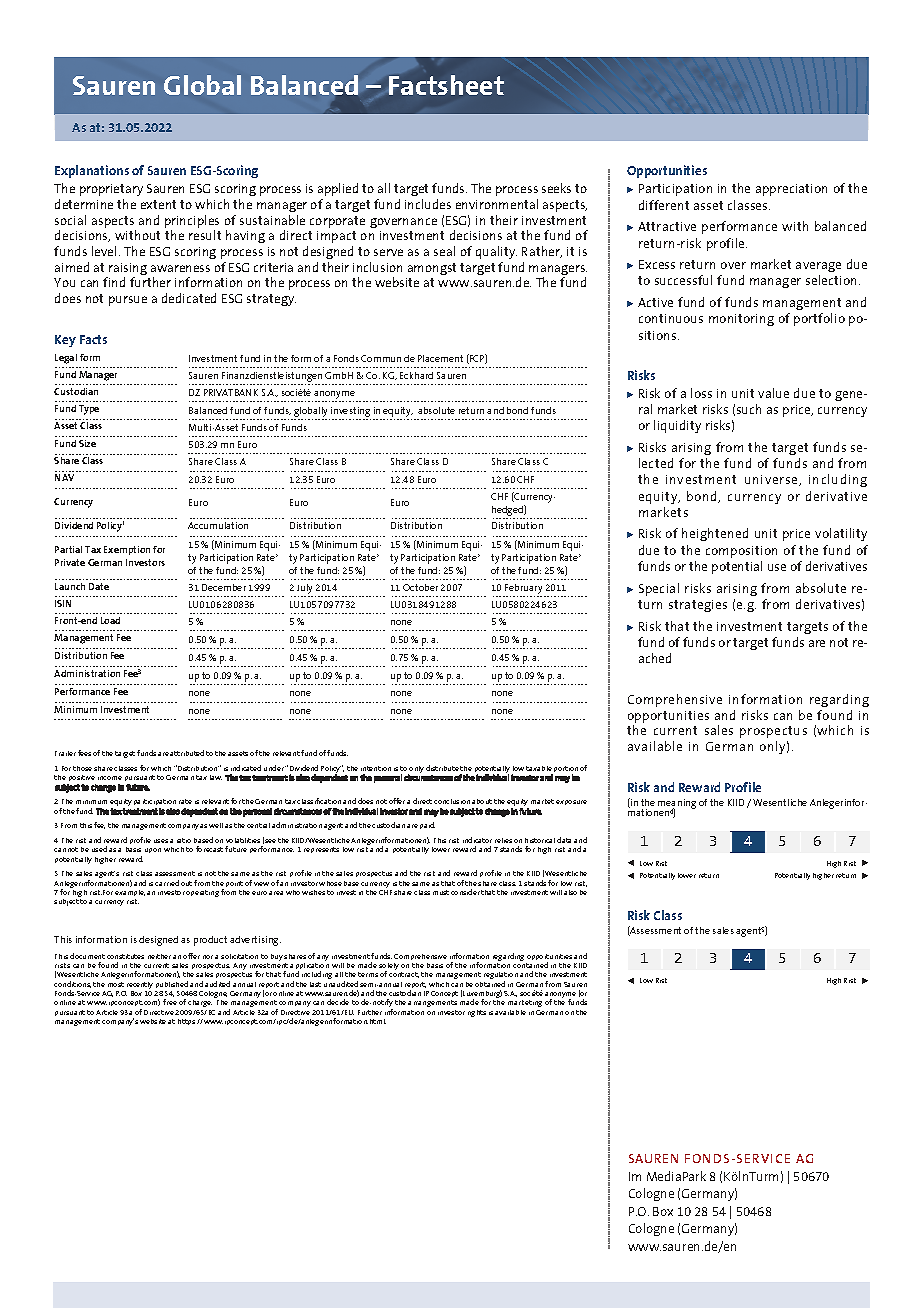 The height and width of the screenshot is (1308, 924). Describe the element at coordinates (427, 825) in the screenshot. I see `paid` at that location.
